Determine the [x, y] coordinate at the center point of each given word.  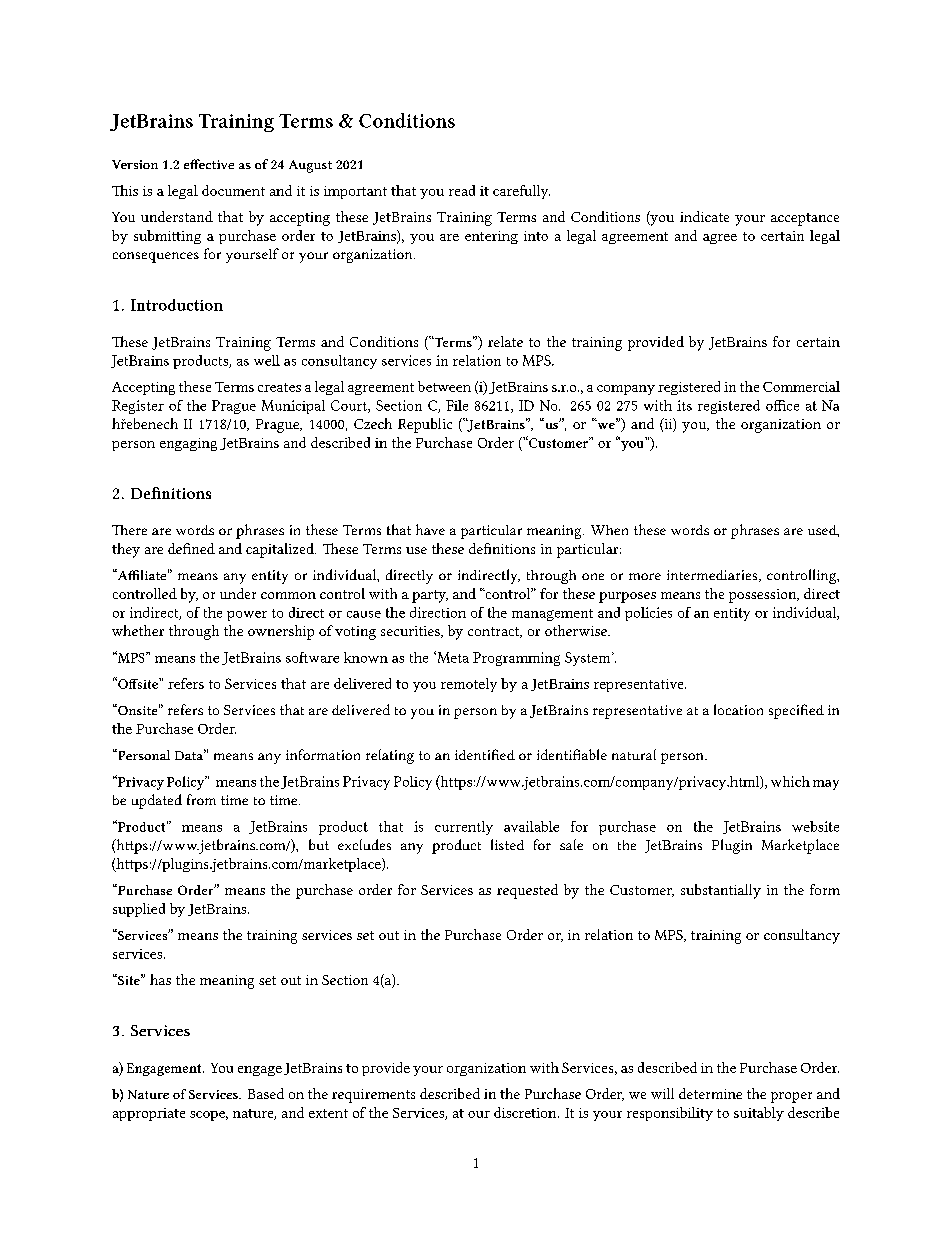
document [233, 190]
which [790, 781]
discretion [526, 1112]
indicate [704, 216]
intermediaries [713, 576]
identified [485, 754]
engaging [188, 444]
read [462, 190]
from [201, 799]
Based [266, 1093]
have [430, 529]
